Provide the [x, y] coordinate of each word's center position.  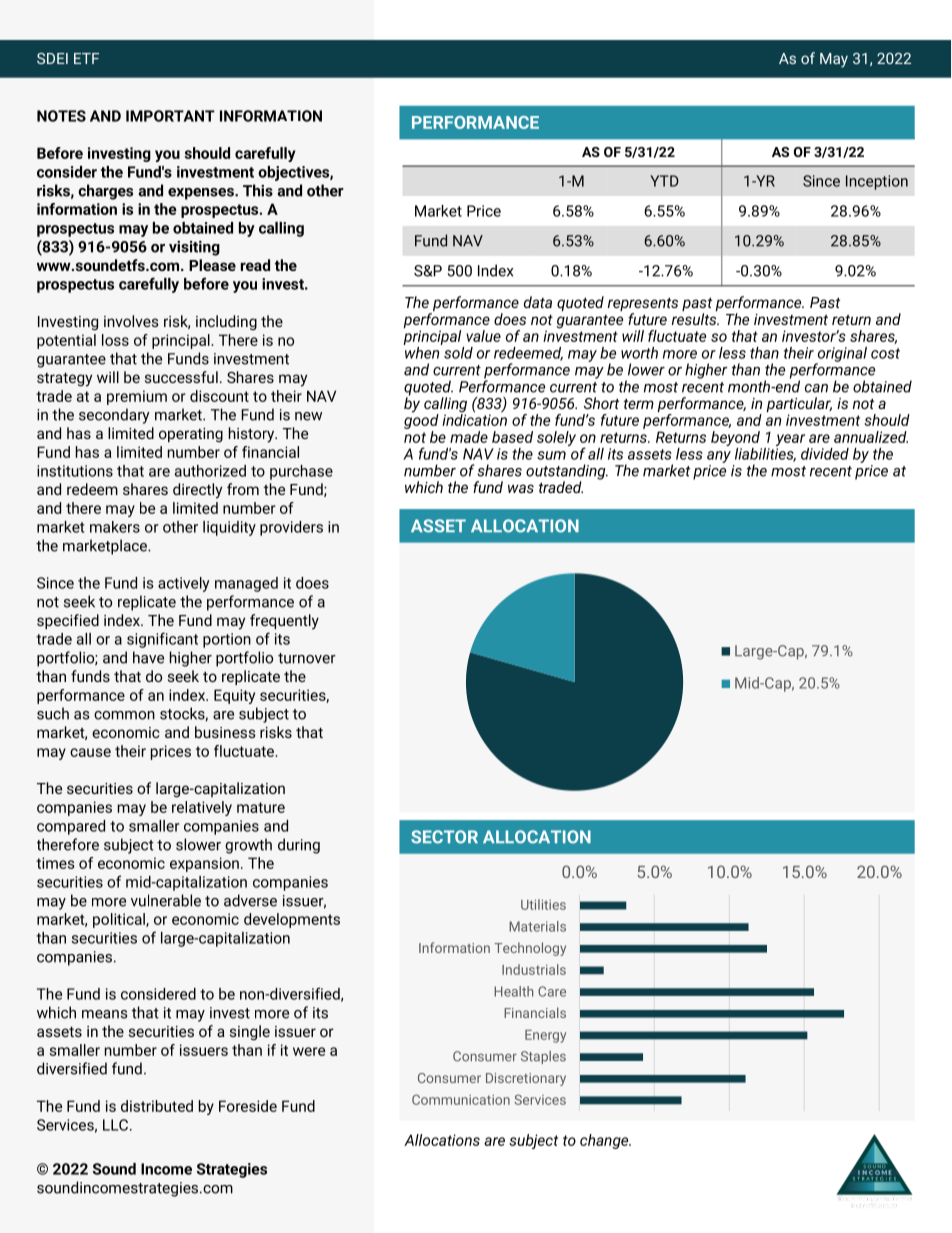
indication [474, 419]
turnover [307, 658]
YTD [664, 181]
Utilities [543, 904]
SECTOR [444, 837]
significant [162, 640]
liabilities [765, 453]
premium [137, 397]
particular [799, 406]
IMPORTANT [170, 116]
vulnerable [166, 900]
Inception [877, 182]
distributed [157, 1106]
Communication [461, 1099]
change [605, 1141]
